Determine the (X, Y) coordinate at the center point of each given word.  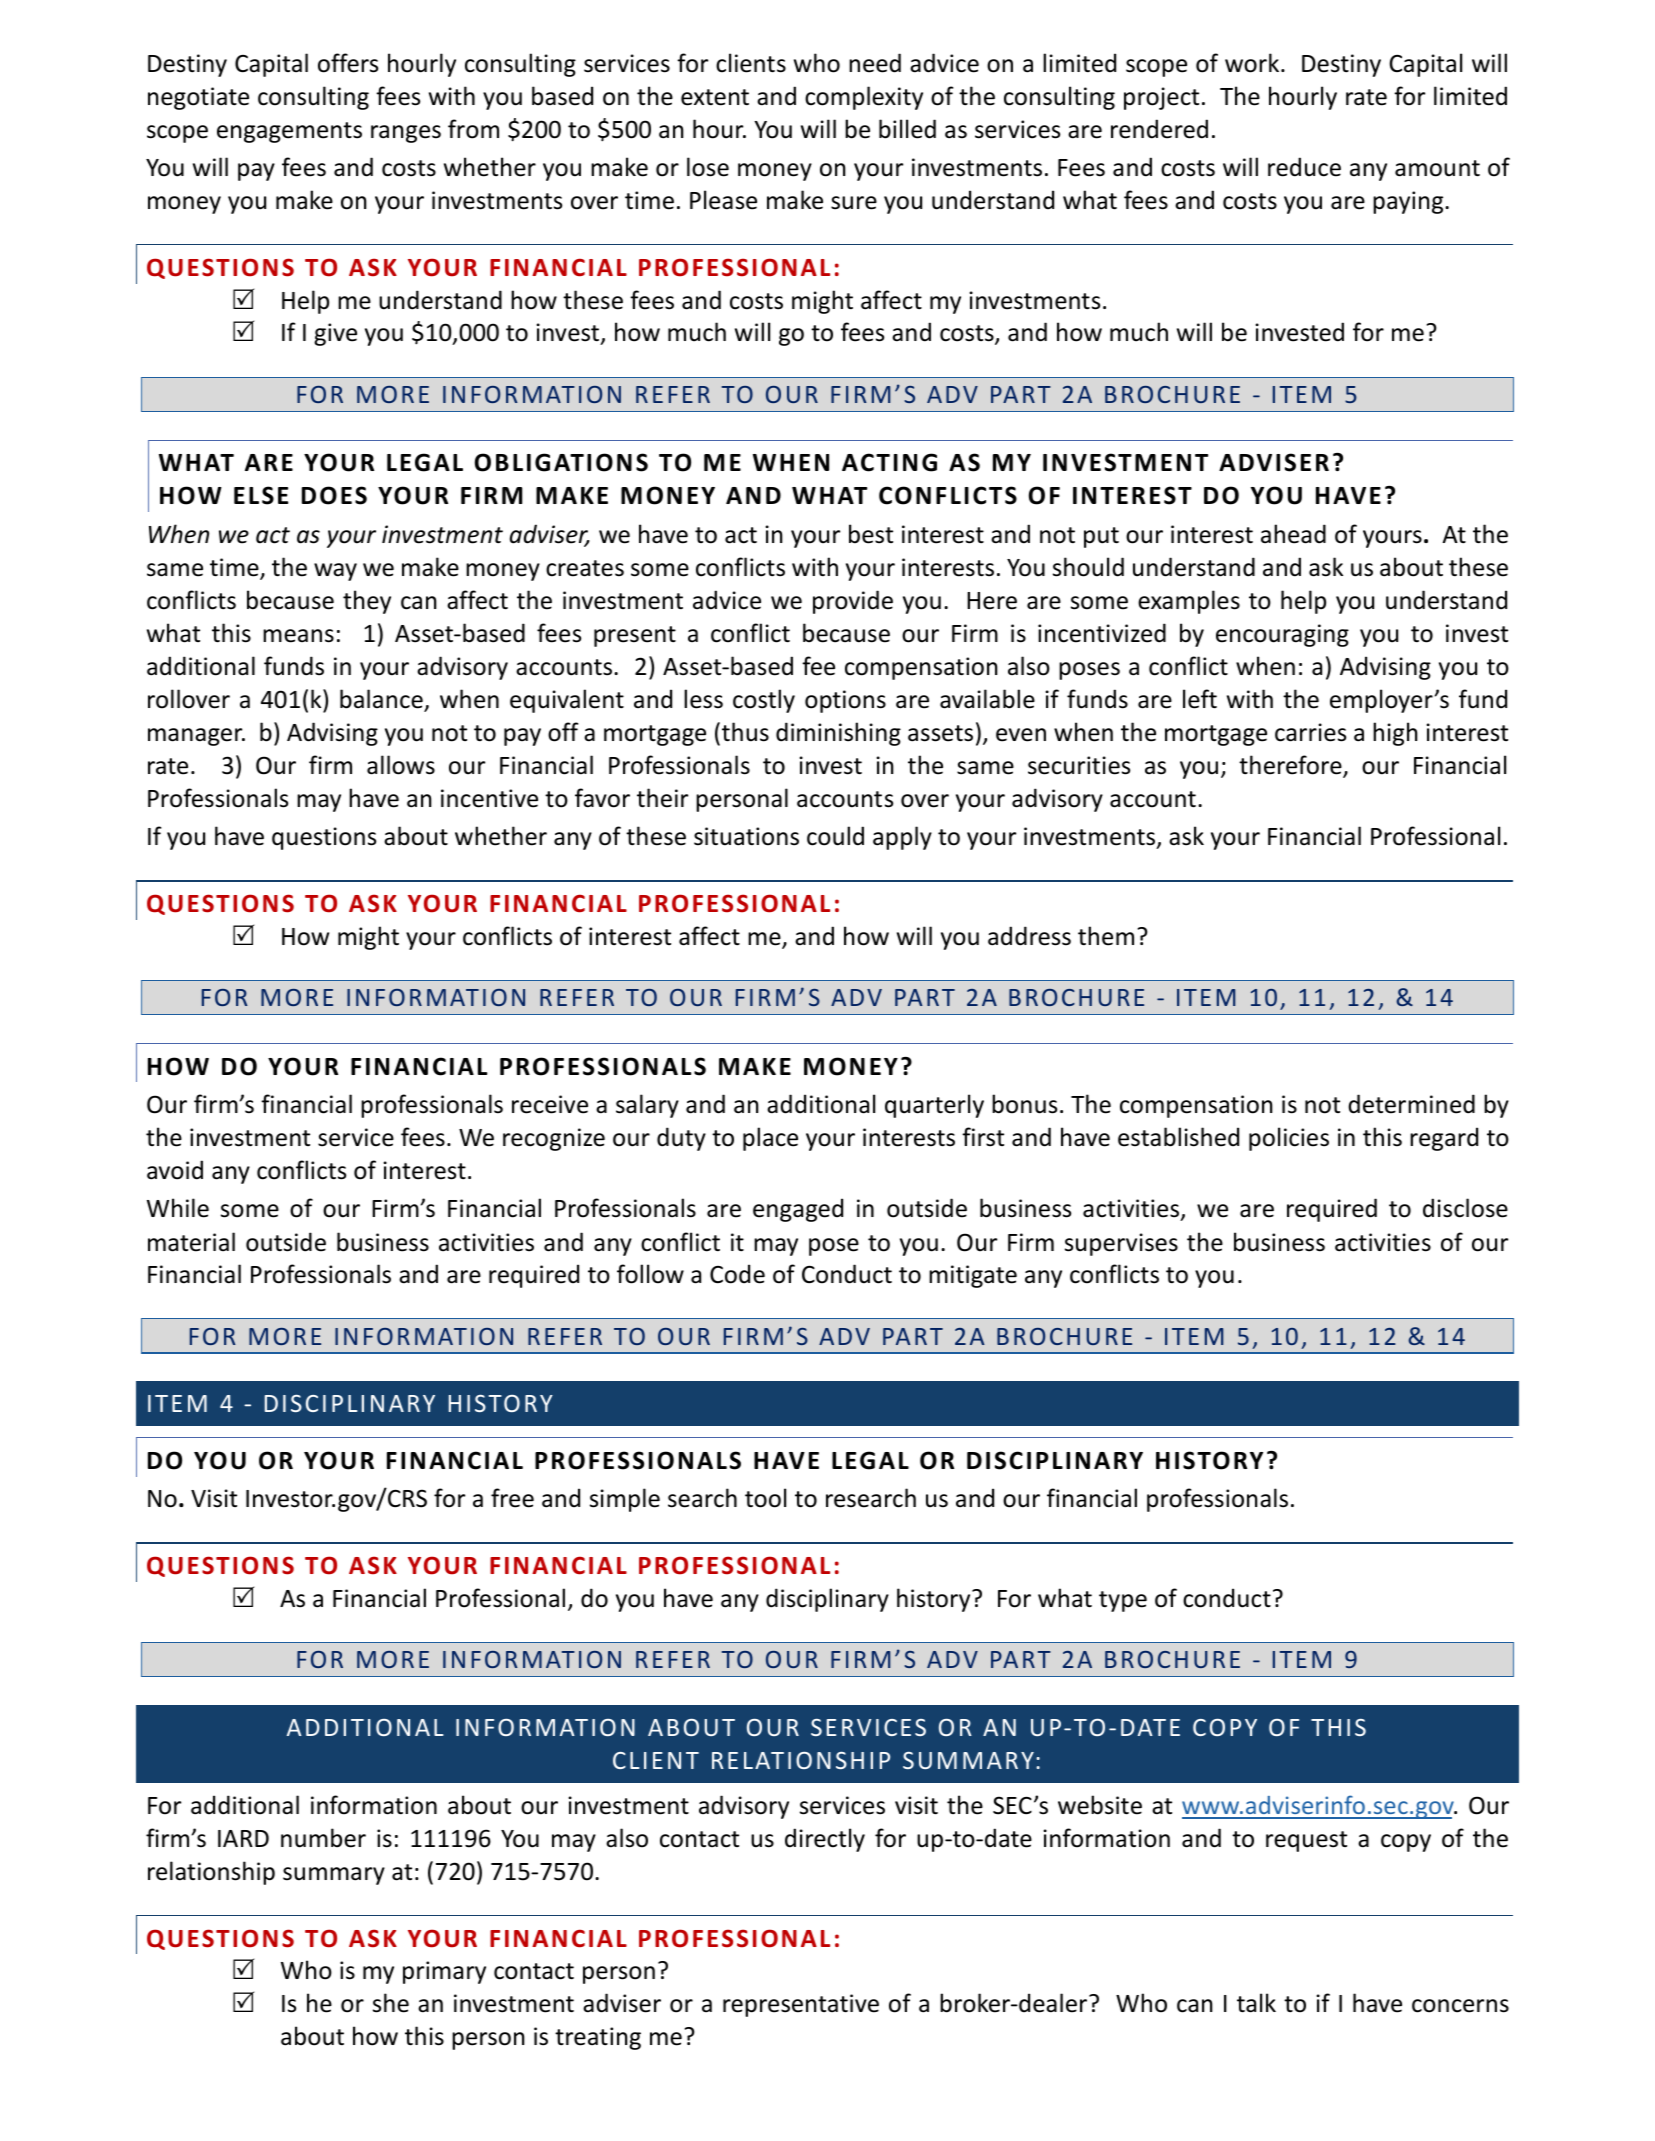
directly (825, 1840)
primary (444, 1972)
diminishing (838, 734)
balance (382, 700)
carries (1310, 732)
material (191, 1242)
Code (737, 1274)
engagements (289, 132)
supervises (1121, 1244)
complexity (864, 98)
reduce (1304, 167)
